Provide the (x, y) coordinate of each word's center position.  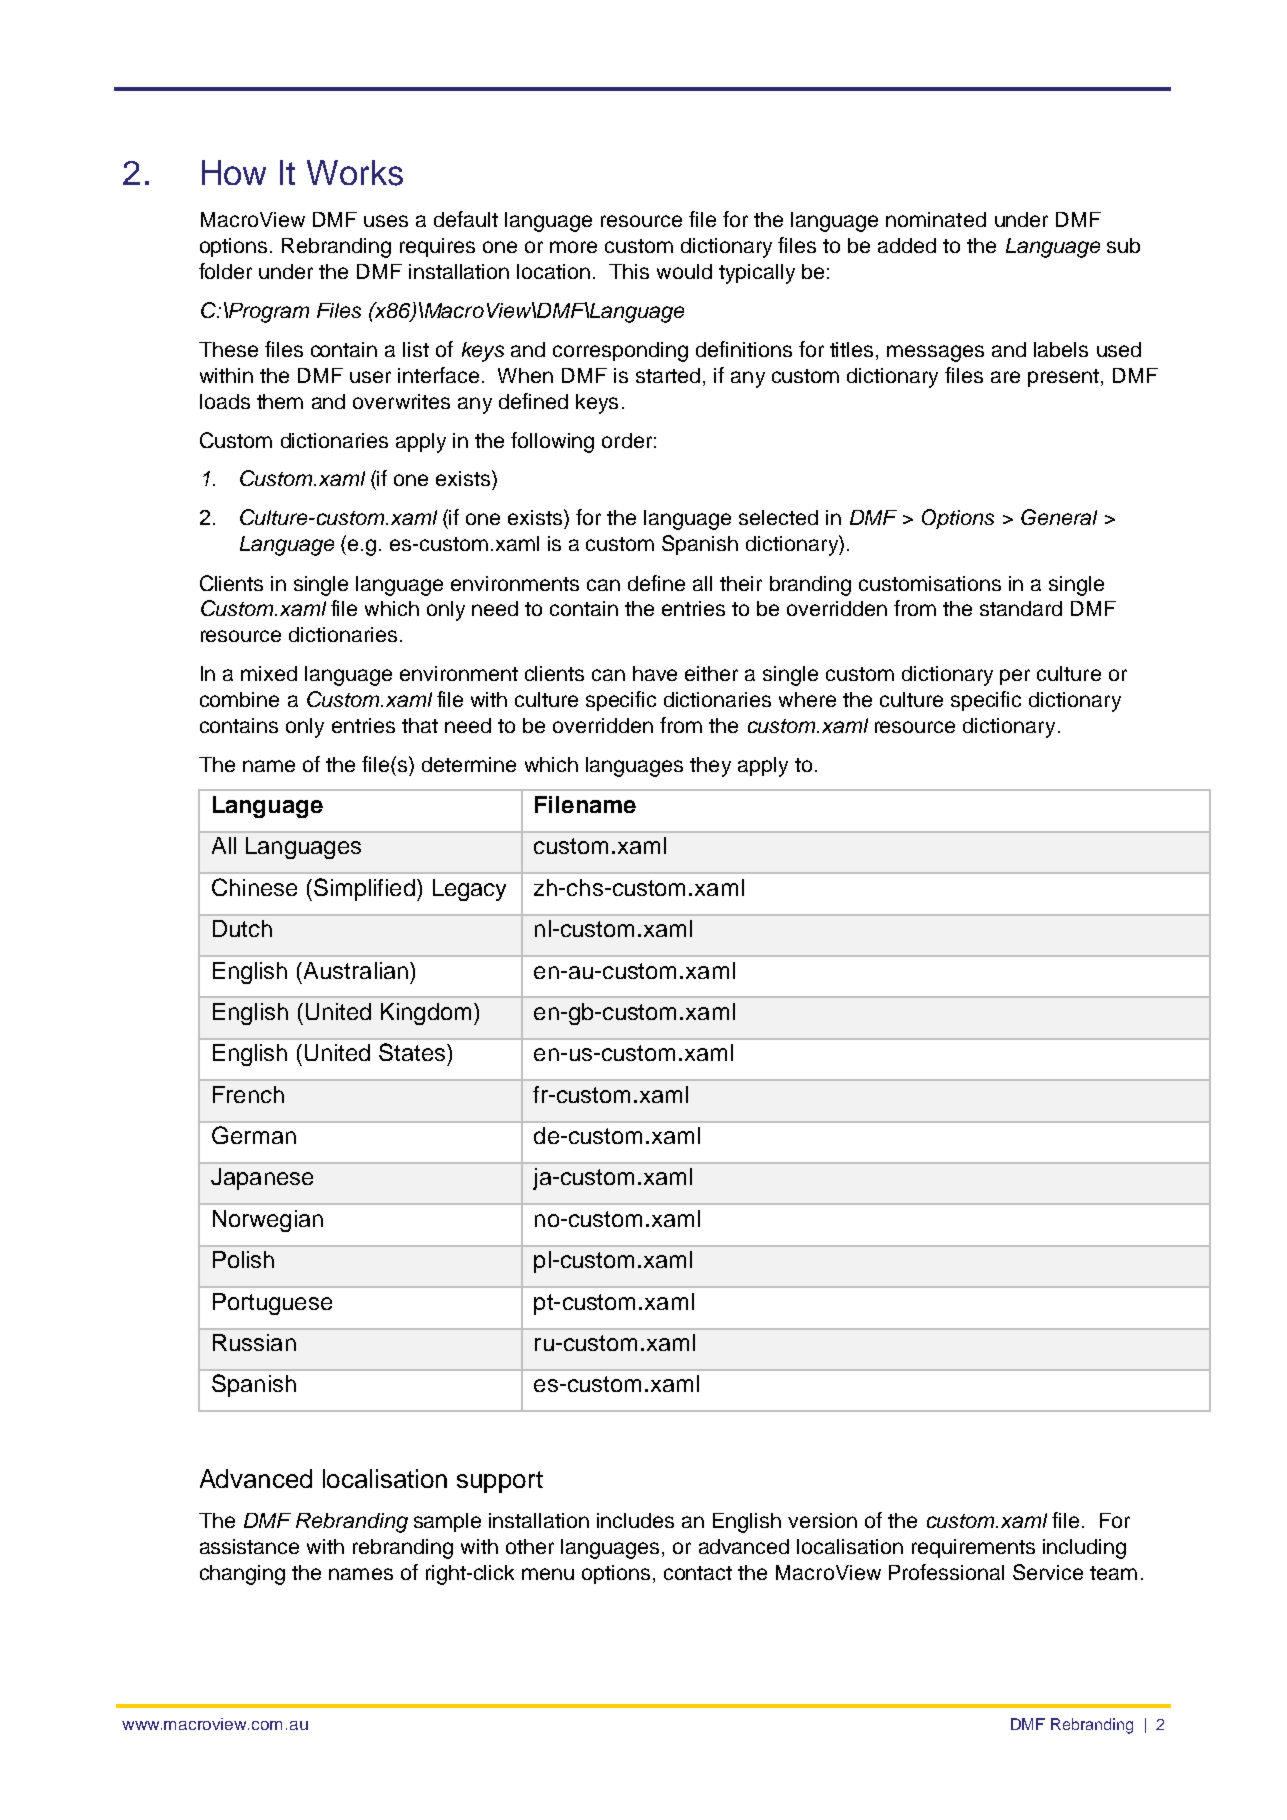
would (684, 271)
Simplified (364, 889)
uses (386, 221)
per (1015, 677)
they (710, 767)
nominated (936, 219)
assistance (249, 1546)
